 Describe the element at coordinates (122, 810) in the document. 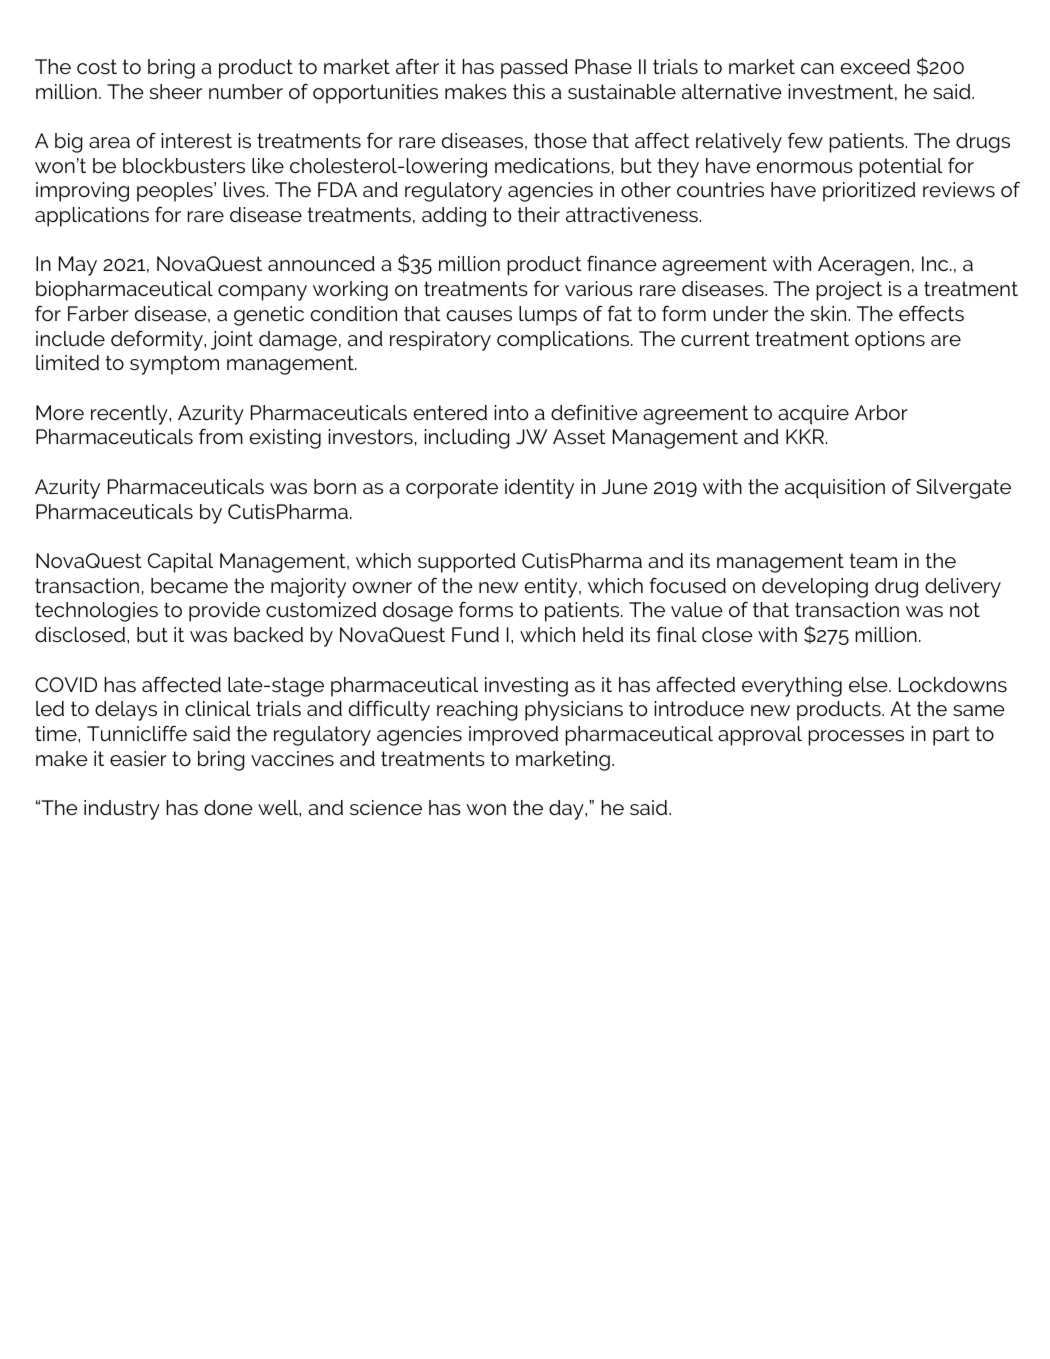

I see `industry` at that location.
